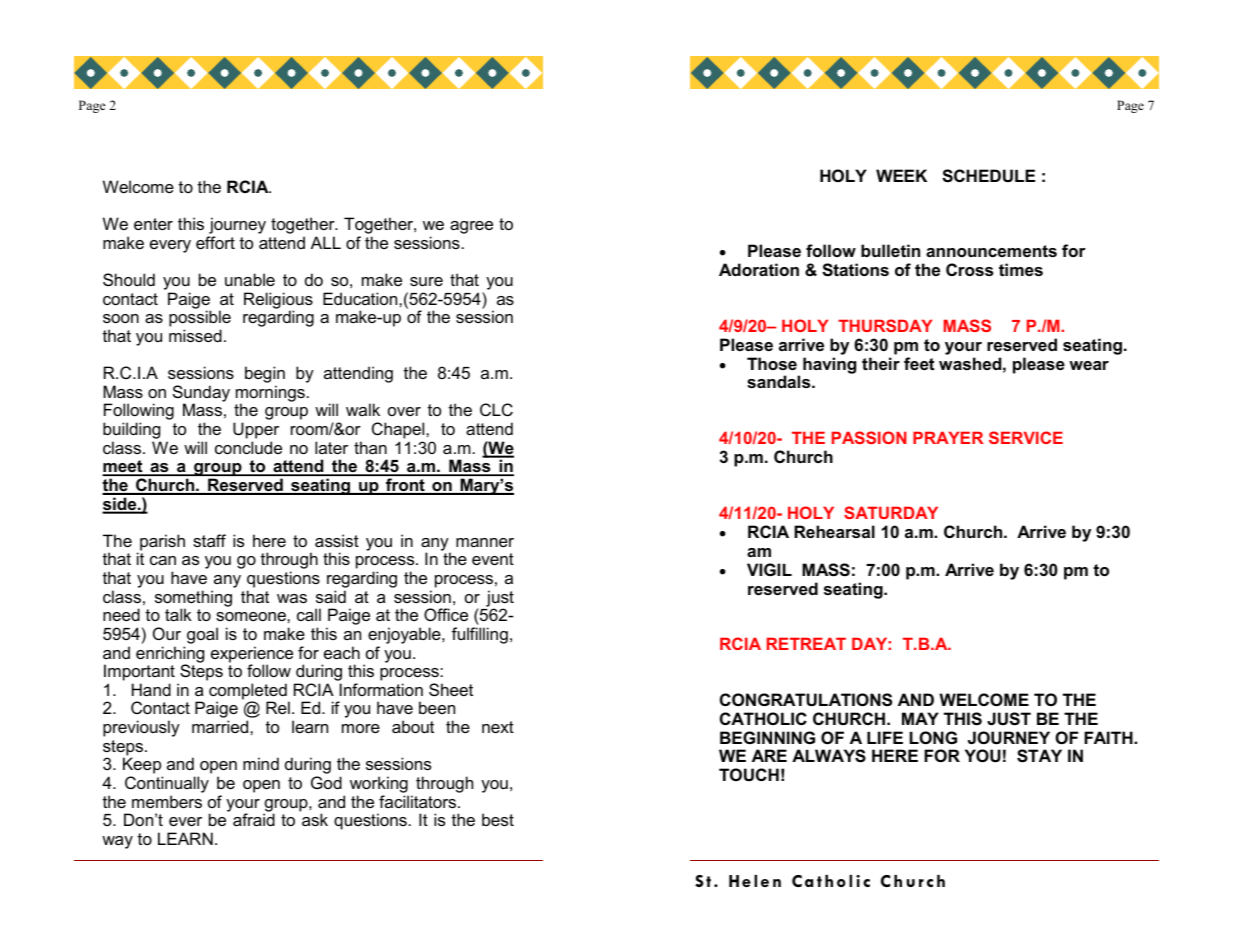  I want to click on SATURDAY, so click(891, 512).
